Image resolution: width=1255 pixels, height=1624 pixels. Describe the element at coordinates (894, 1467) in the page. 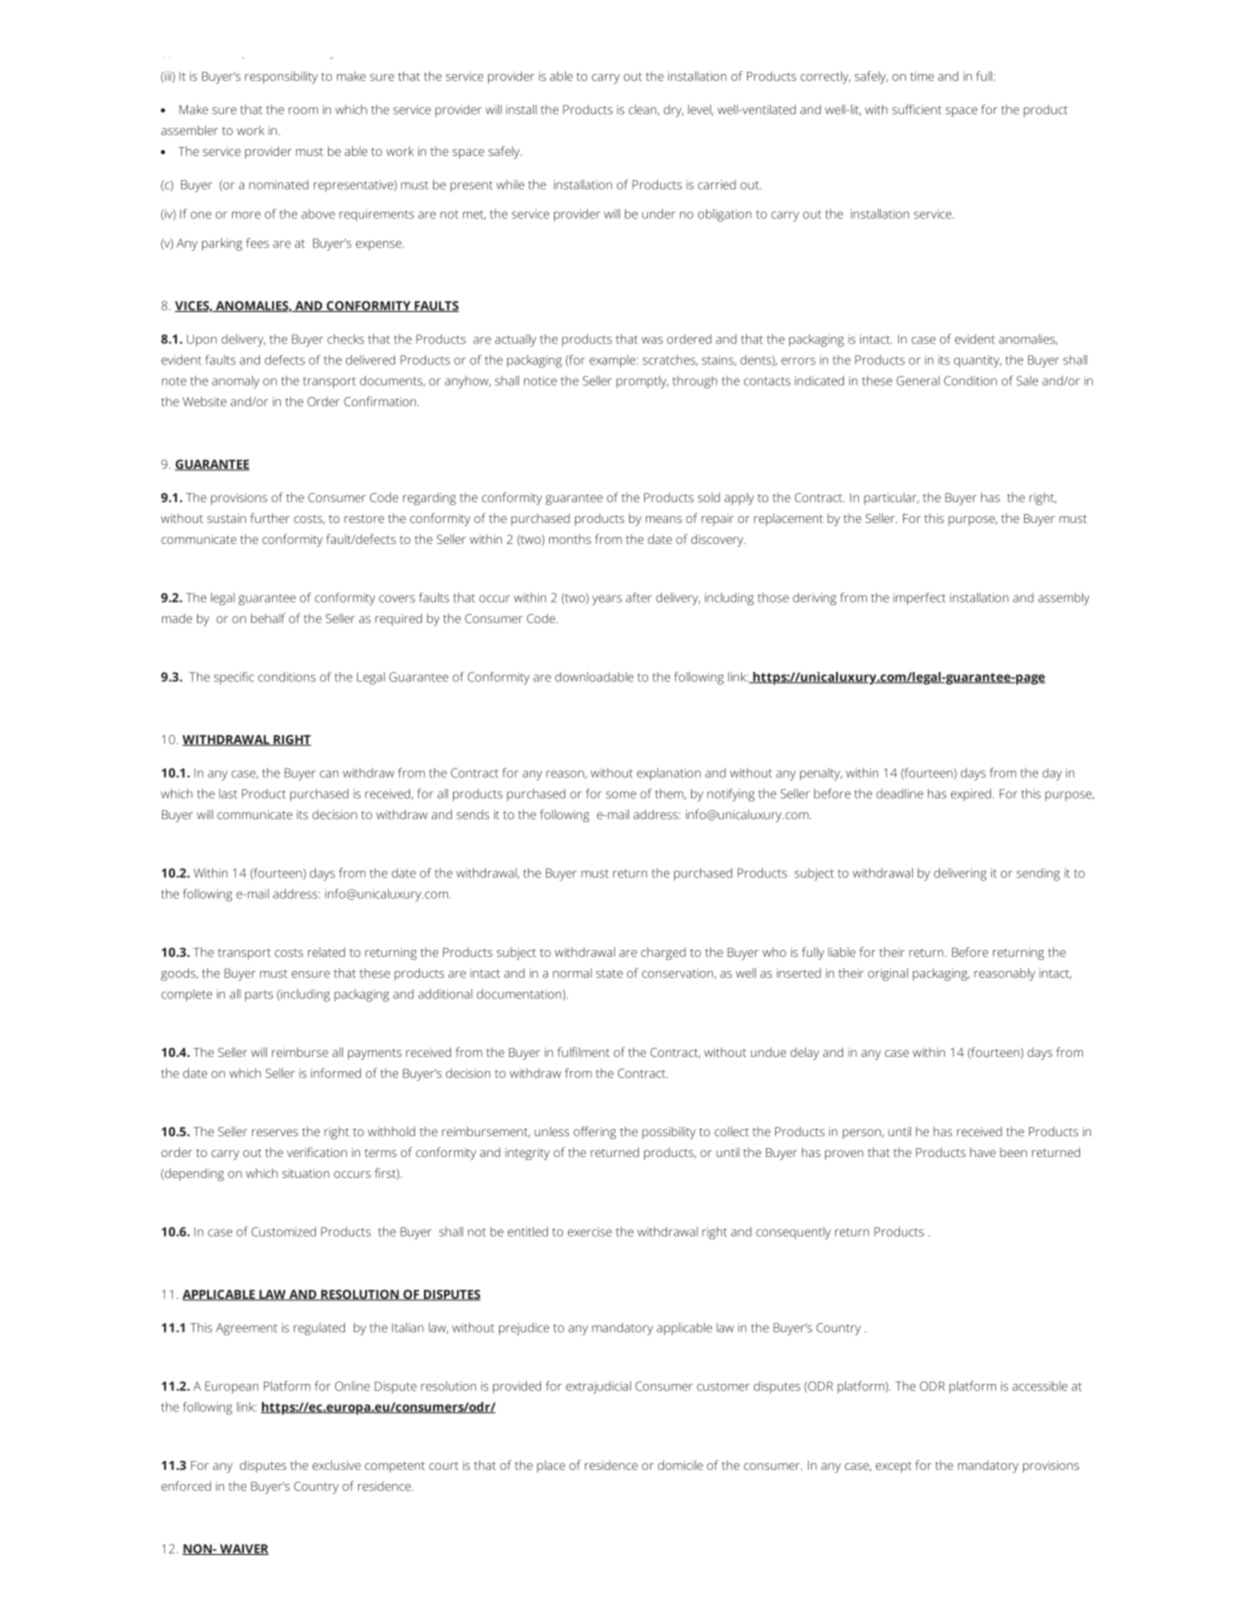

I see `except` at that location.
